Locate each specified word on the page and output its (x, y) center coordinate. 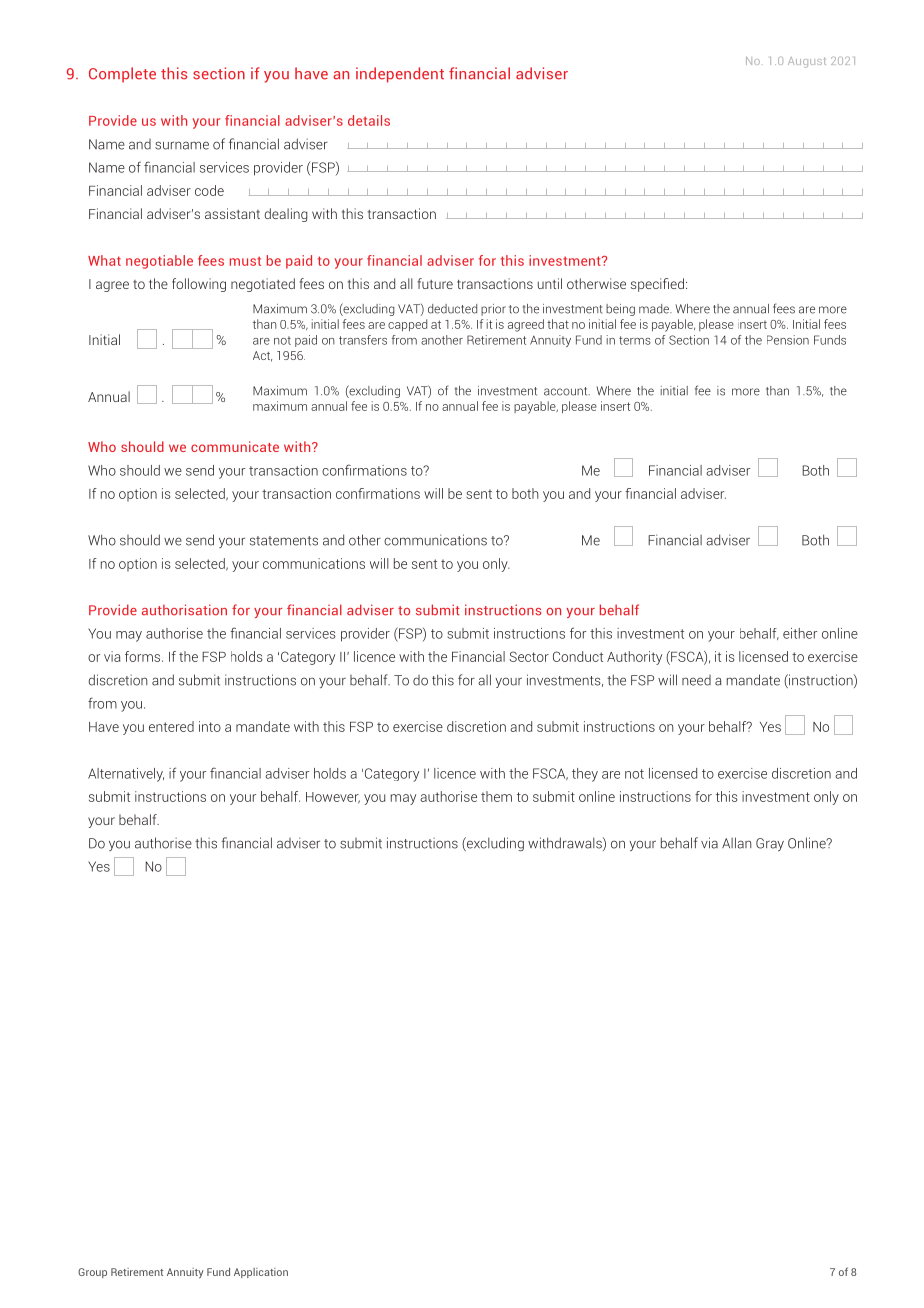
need (696, 680)
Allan (737, 843)
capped (407, 325)
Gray (770, 844)
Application (261, 1273)
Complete (122, 75)
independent (400, 75)
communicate (235, 446)
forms (144, 656)
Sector (529, 656)
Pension (788, 340)
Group (92, 1273)
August (807, 62)
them (496, 796)
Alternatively (126, 775)
